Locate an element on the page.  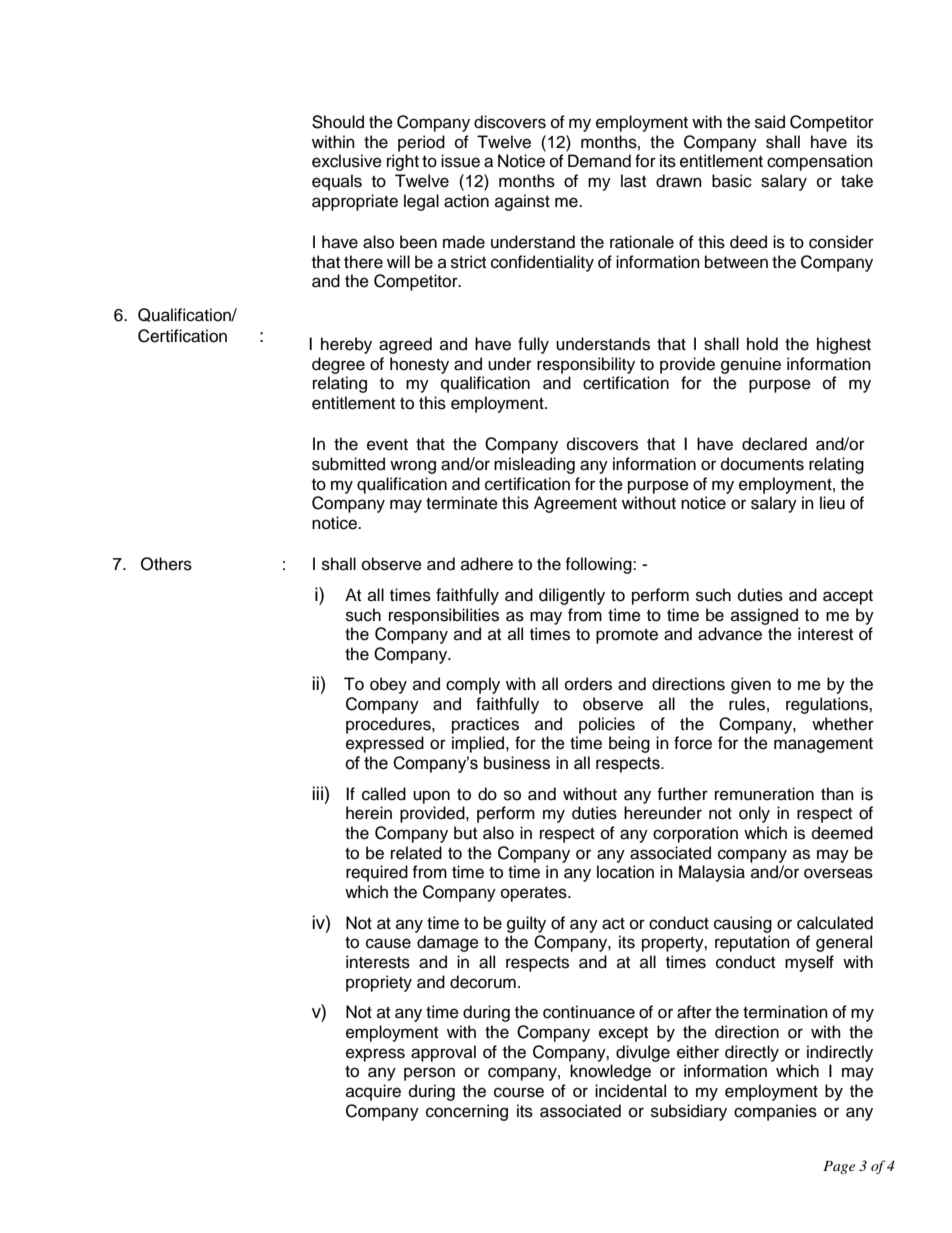
assigned is located at coordinates (764, 616).
